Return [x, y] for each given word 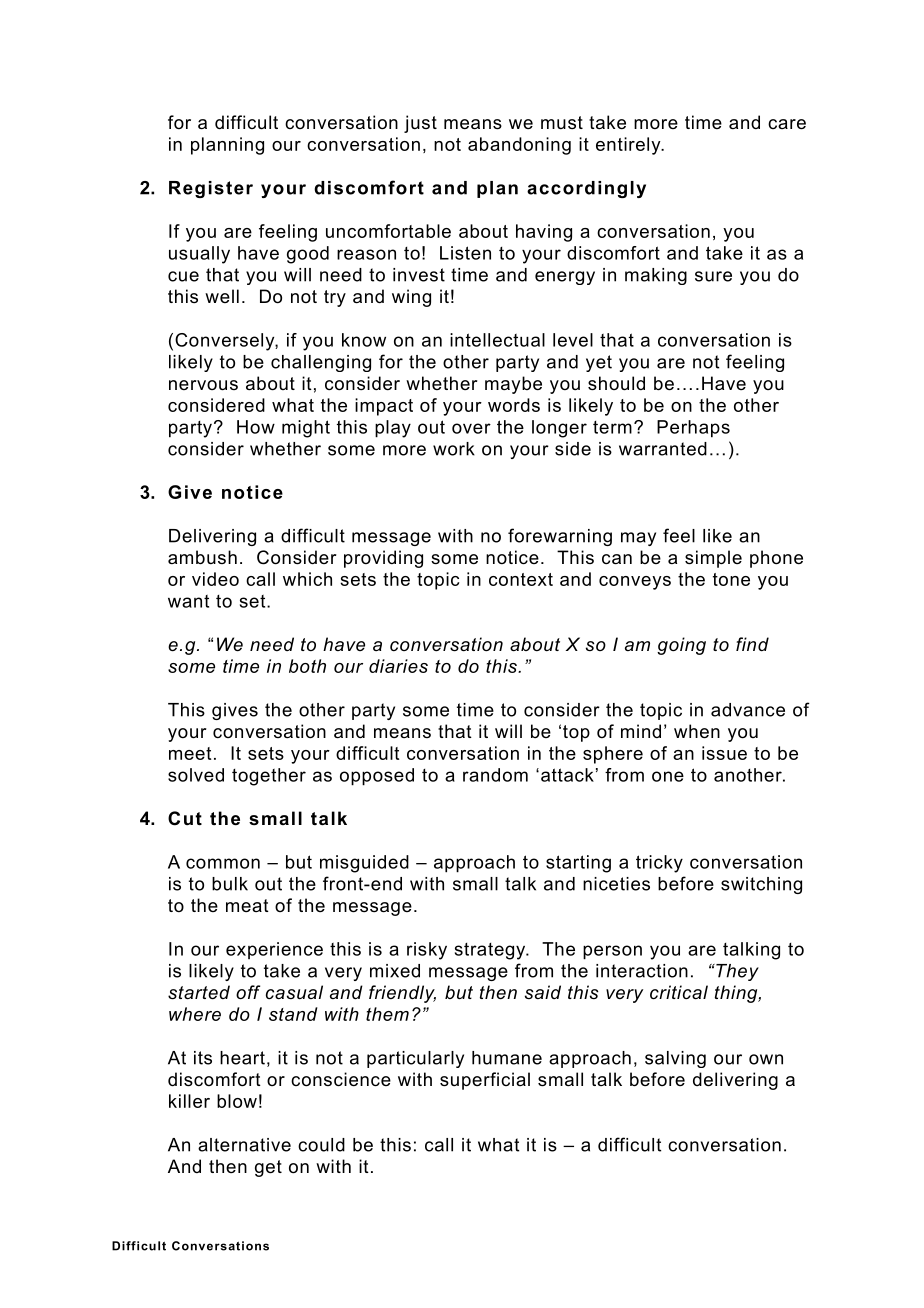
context [521, 579]
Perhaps [693, 429]
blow [237, 1101]
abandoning [519, 146]
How [256, 427]
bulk [230, 884]
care [787, 124]
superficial [485, 1081]
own [766, 1059]
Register [211, 189]
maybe [513, 385]
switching [761, 885]
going [681, 646]
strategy [491, 951]
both [307, 666]
